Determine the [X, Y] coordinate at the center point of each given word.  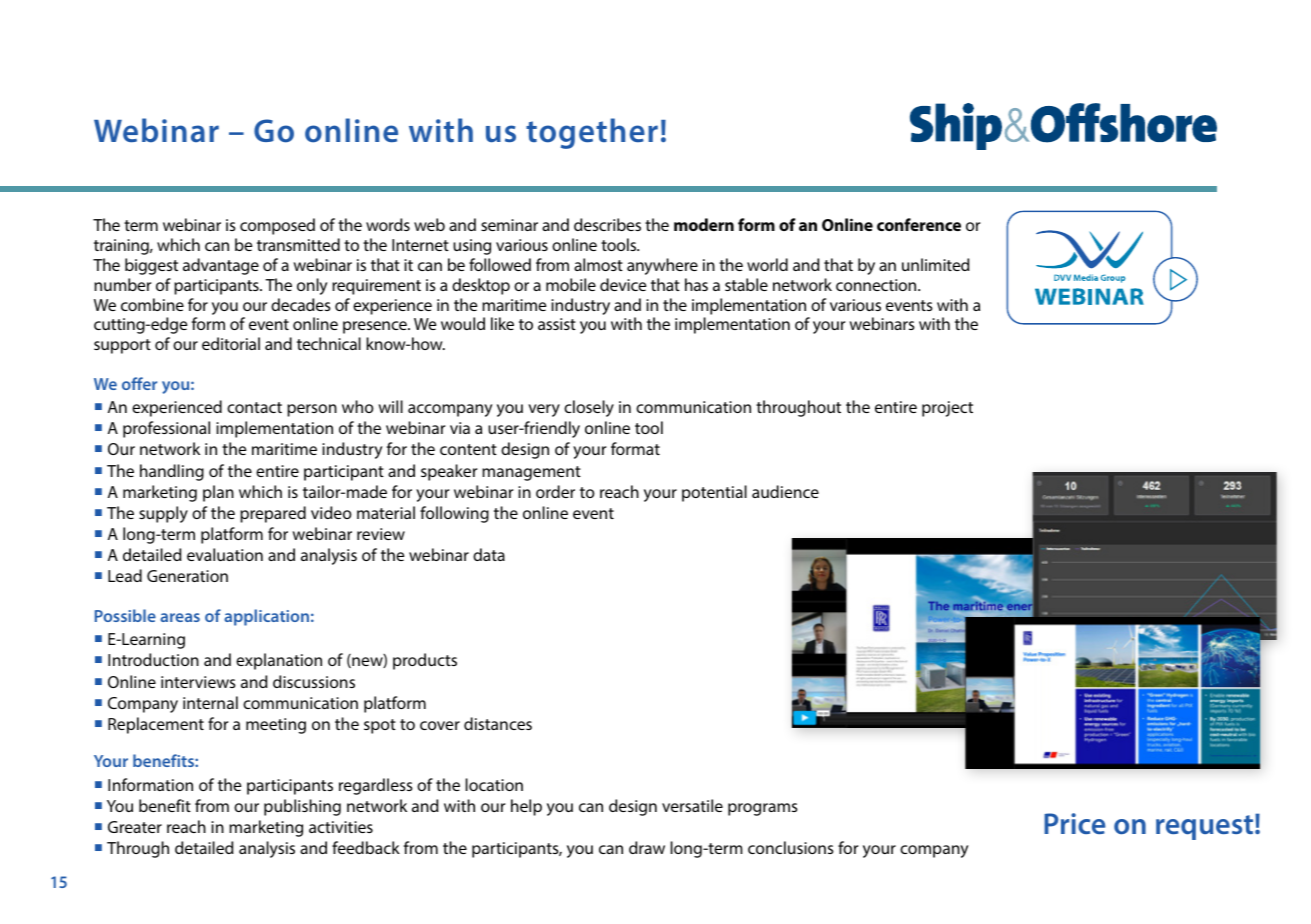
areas [180, 617]
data [489, 554]
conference [919, 224]
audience [785, 491]
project [947, 409]
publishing [302, 807]
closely [589, 408]
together [592, 133]
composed [277, 226]
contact [254, 407]
